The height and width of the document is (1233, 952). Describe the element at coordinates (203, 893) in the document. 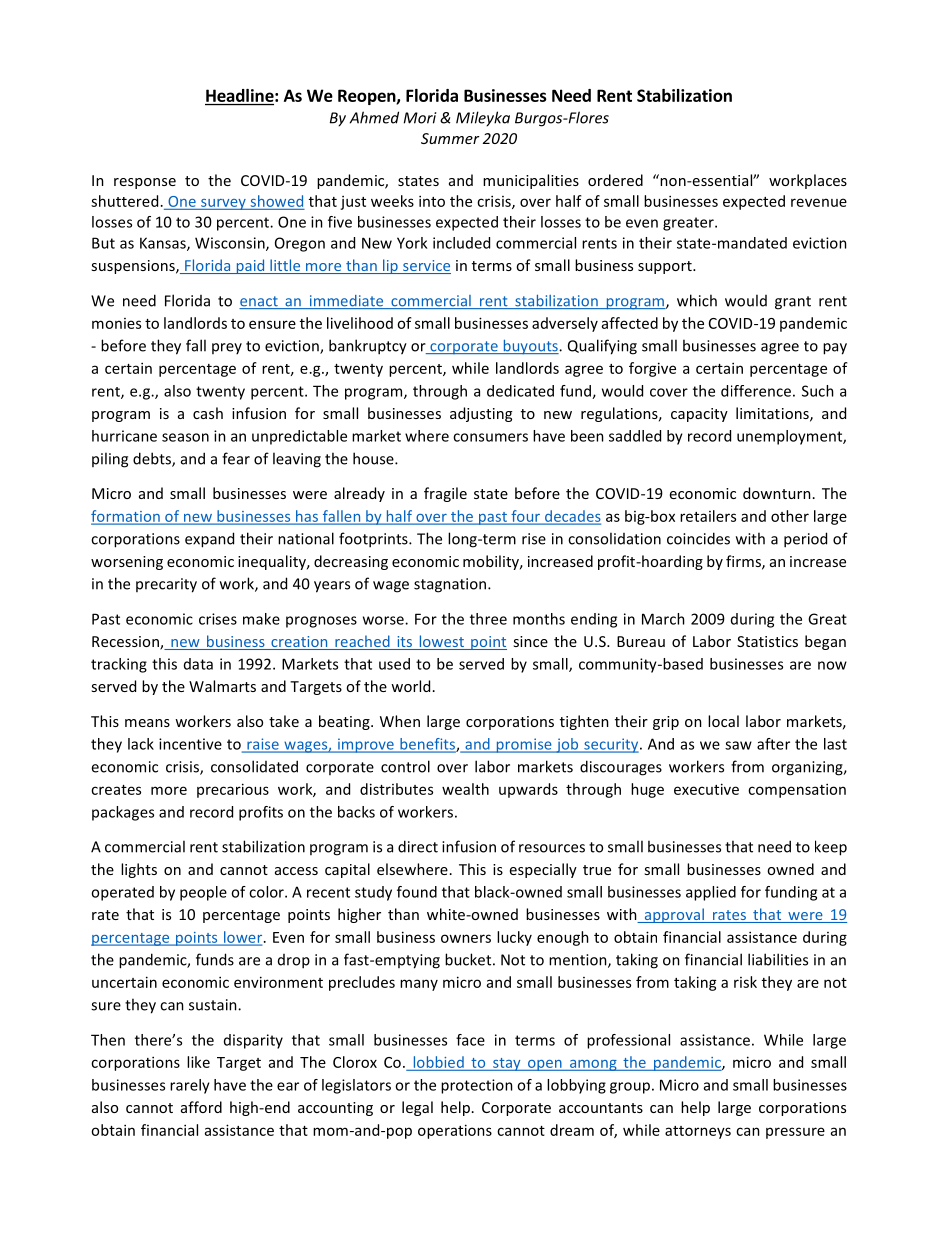

I see `people` at that location.
